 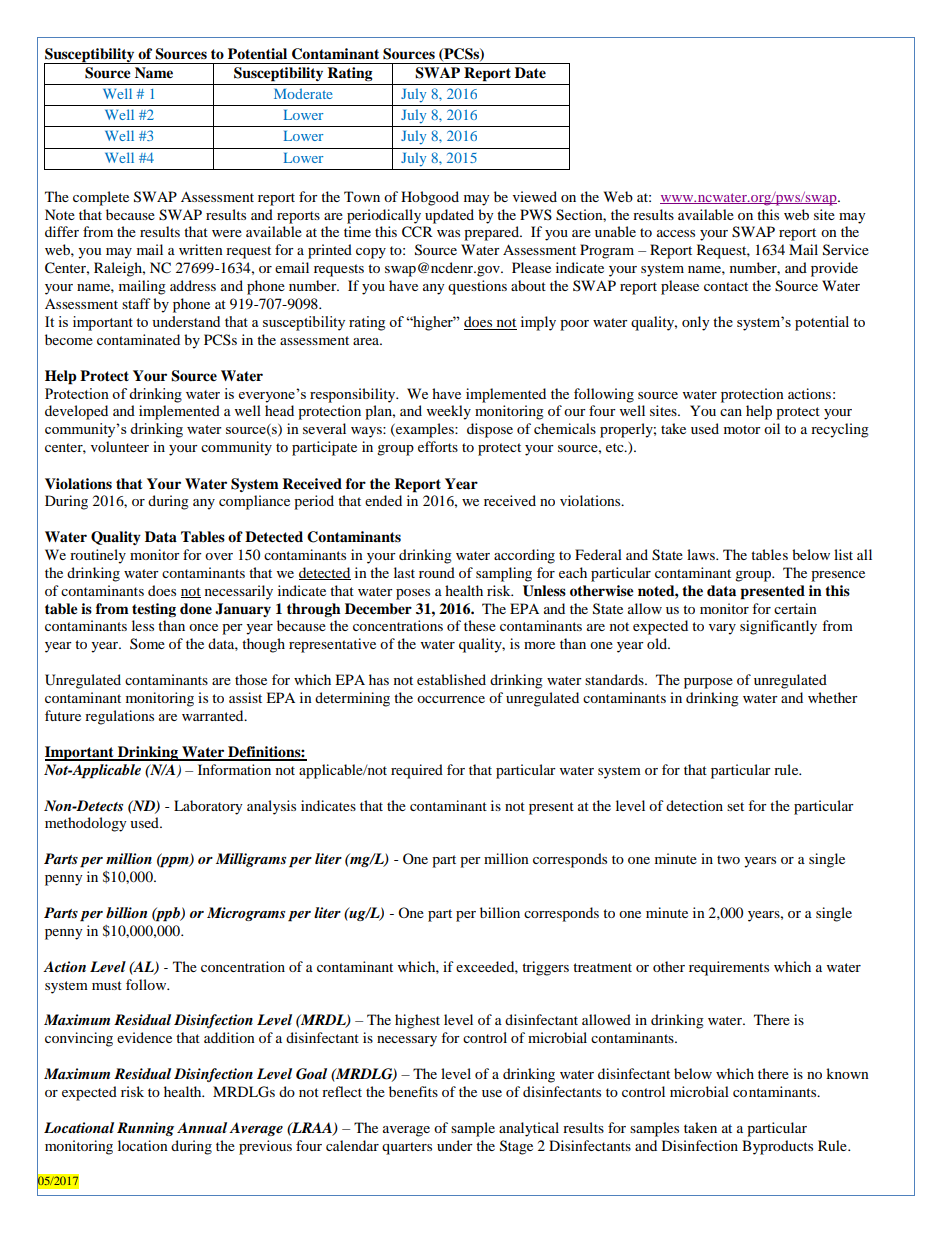 I want to click on Byproducts, so click(x=777, y=1147).
